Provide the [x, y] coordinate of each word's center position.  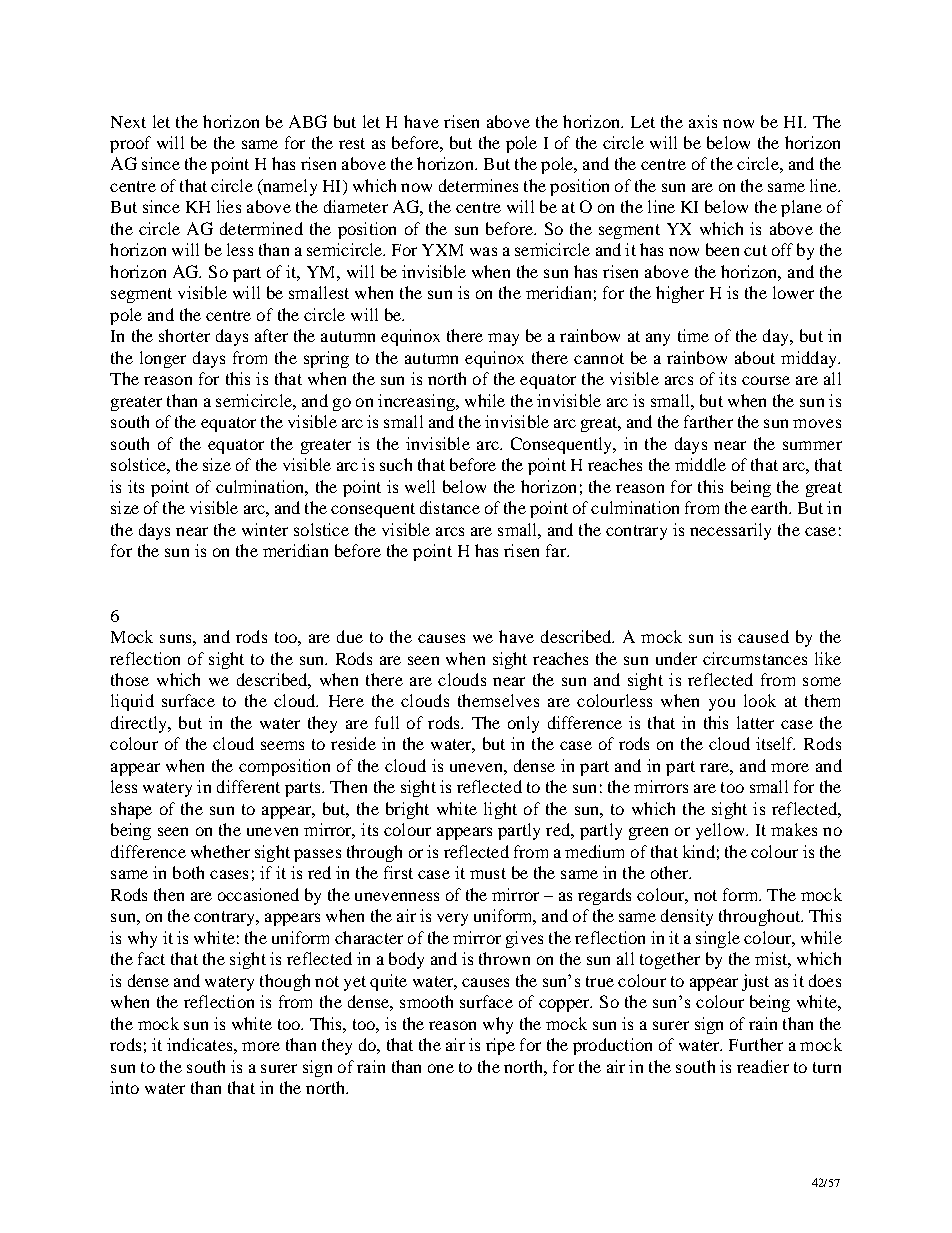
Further [756, 1044]
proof [130, 144]
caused [763, 636]
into [124, 1087]
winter [265, 529]
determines [478, 185]
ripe [500, 1046]
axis [703, 121]
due [350, 636]
